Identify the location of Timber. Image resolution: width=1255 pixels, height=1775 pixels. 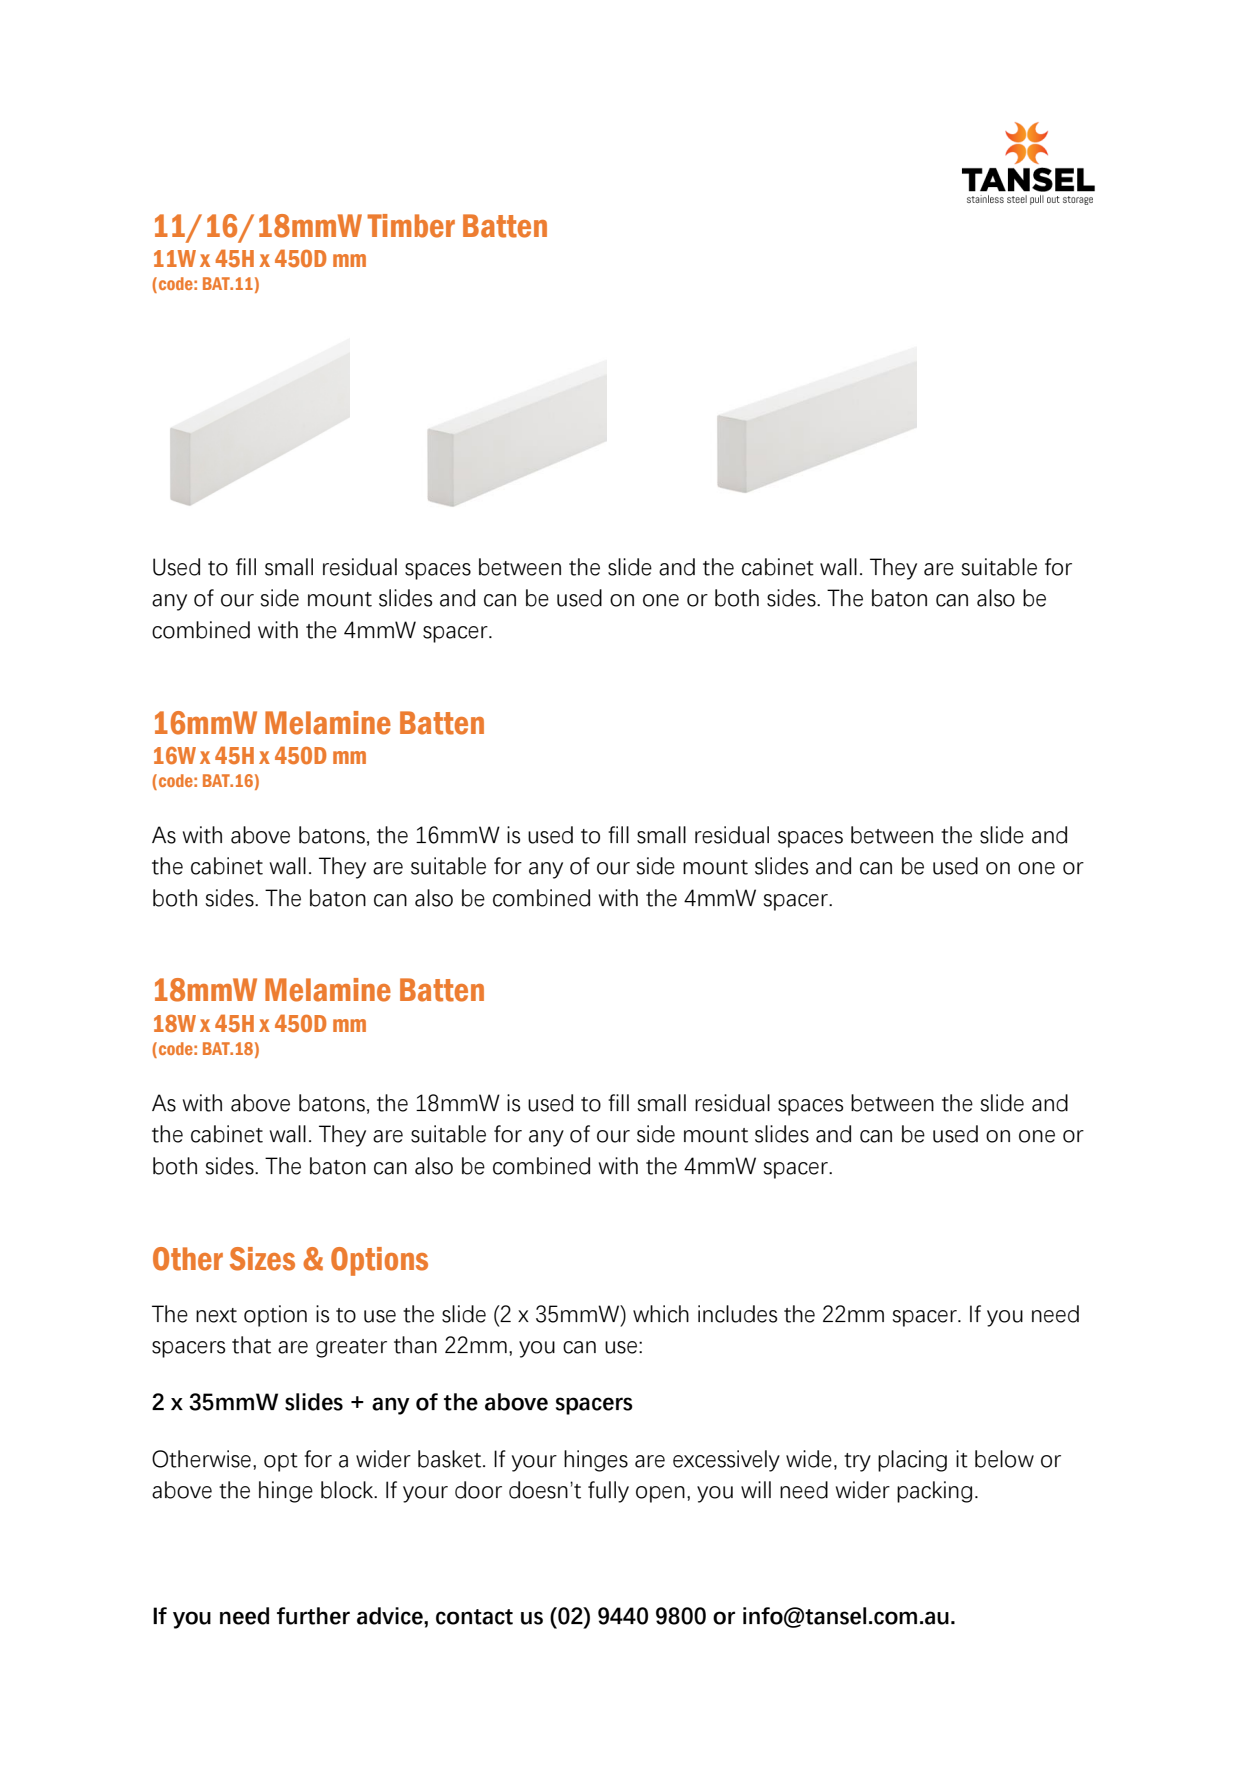
(411, 226).
